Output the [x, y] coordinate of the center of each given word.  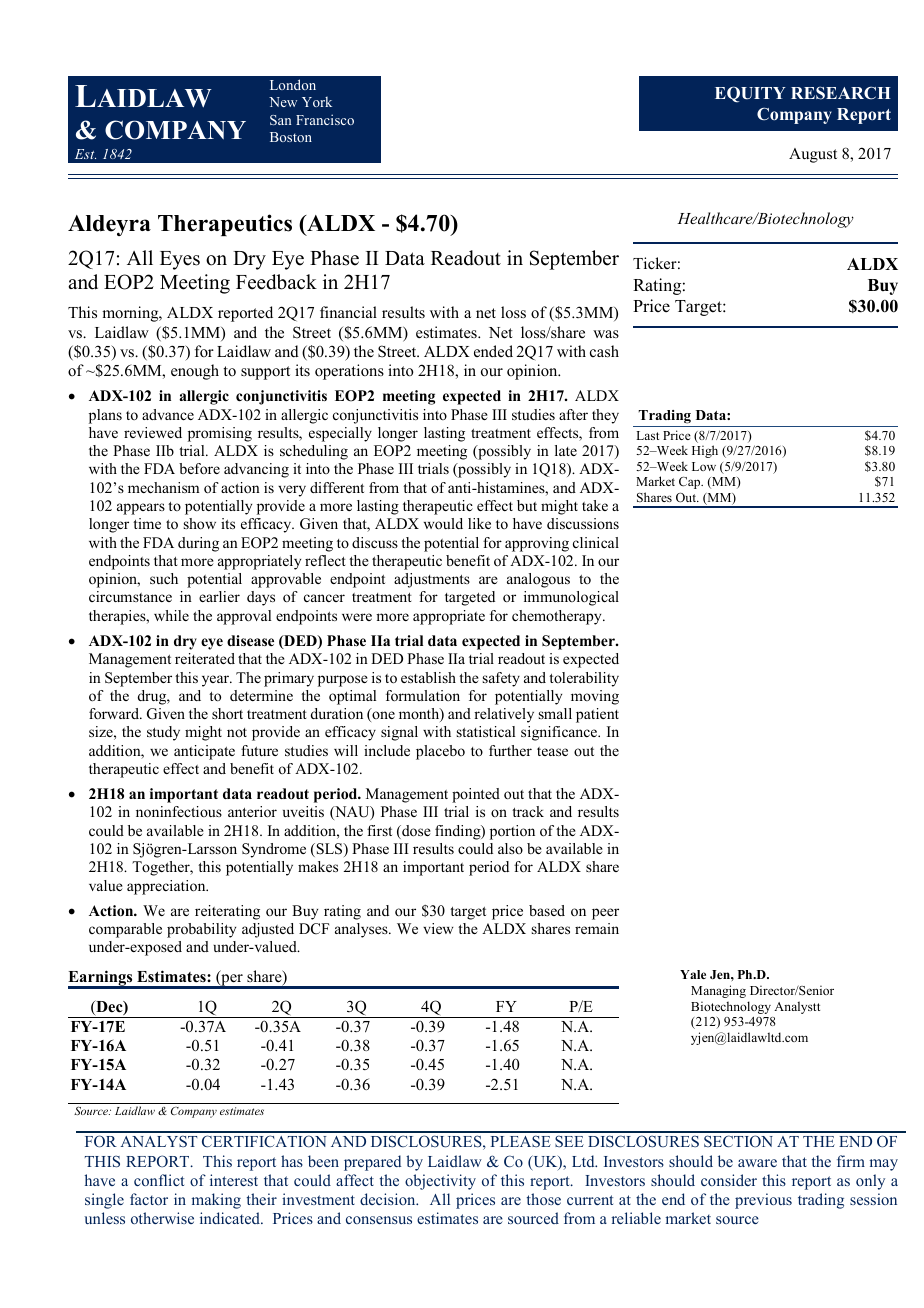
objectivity [440, 1182]
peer [605, 914]
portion [512, 832]
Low [704, 466]
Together [162, 868]
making [216, 1201]
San [280, 120]
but [527, 505]
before [199, 468]
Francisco [325, 119]
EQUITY [750, 94]
